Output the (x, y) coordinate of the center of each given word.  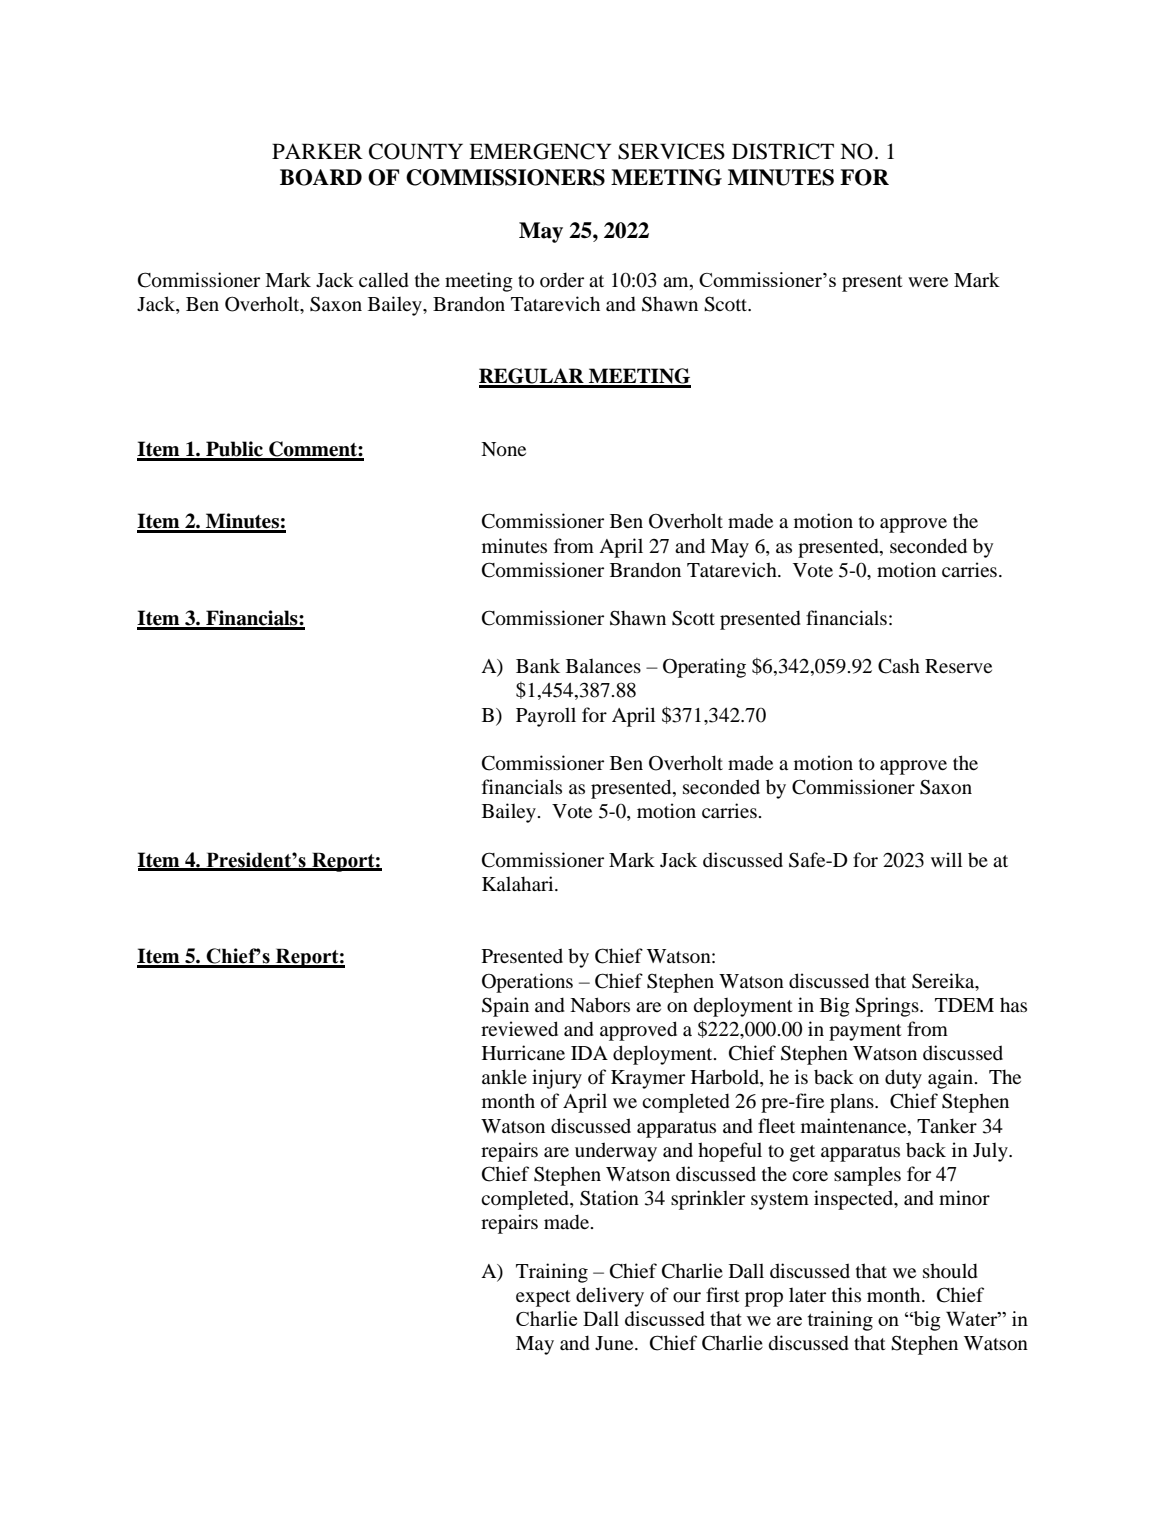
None (503, 449)
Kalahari (519, 883)
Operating (704, 668)
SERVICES (671, 151)
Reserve (958, 666)
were (928, 282)
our (687, 1297)
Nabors (600, 1005)
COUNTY (416, 151)
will (946, 859)
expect (543, 1298)
